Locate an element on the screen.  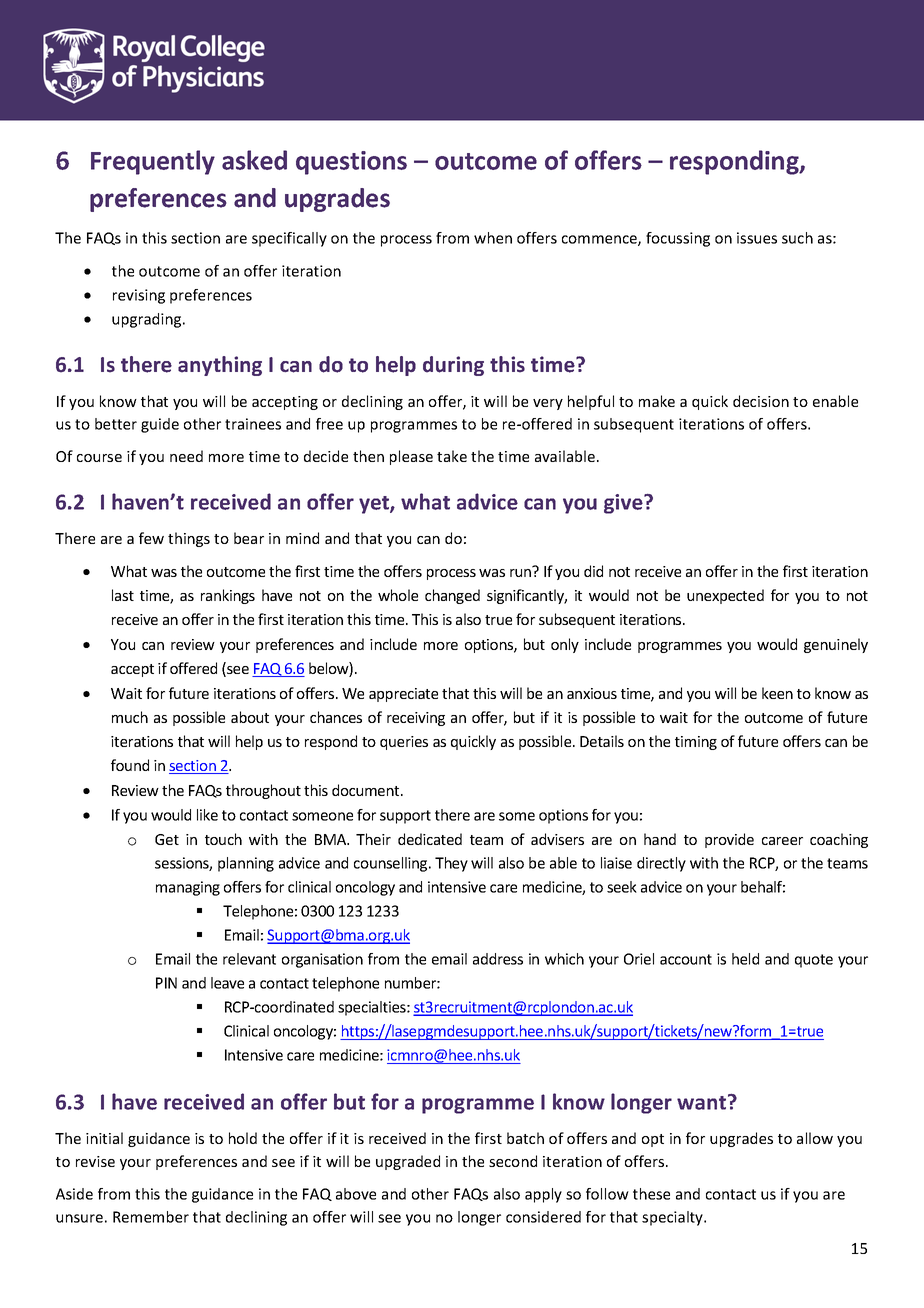
appreciate is located at coordinates (403, 695).
